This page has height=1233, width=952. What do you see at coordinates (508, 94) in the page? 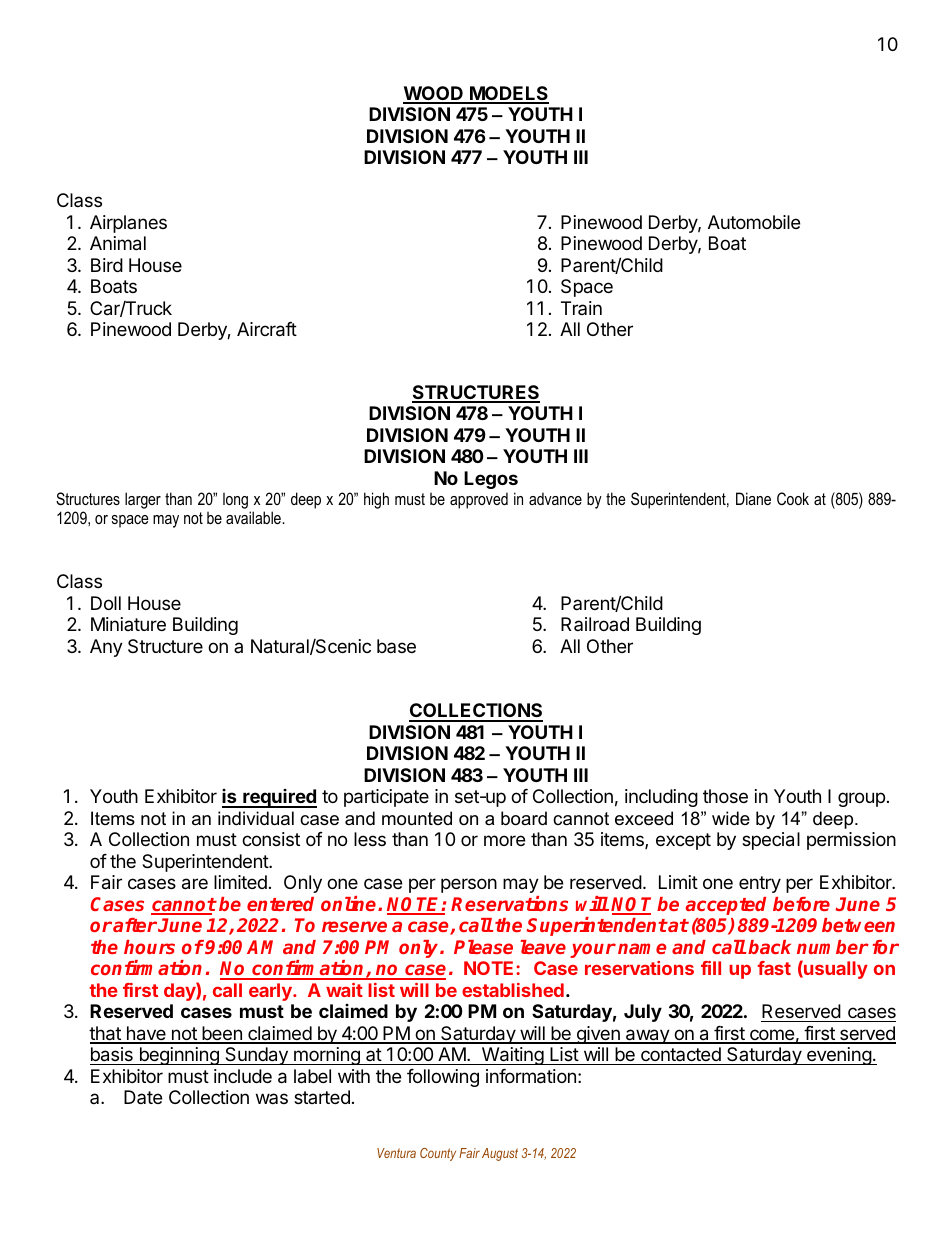
I see `MODELS` at bounding box center [508, 94].
